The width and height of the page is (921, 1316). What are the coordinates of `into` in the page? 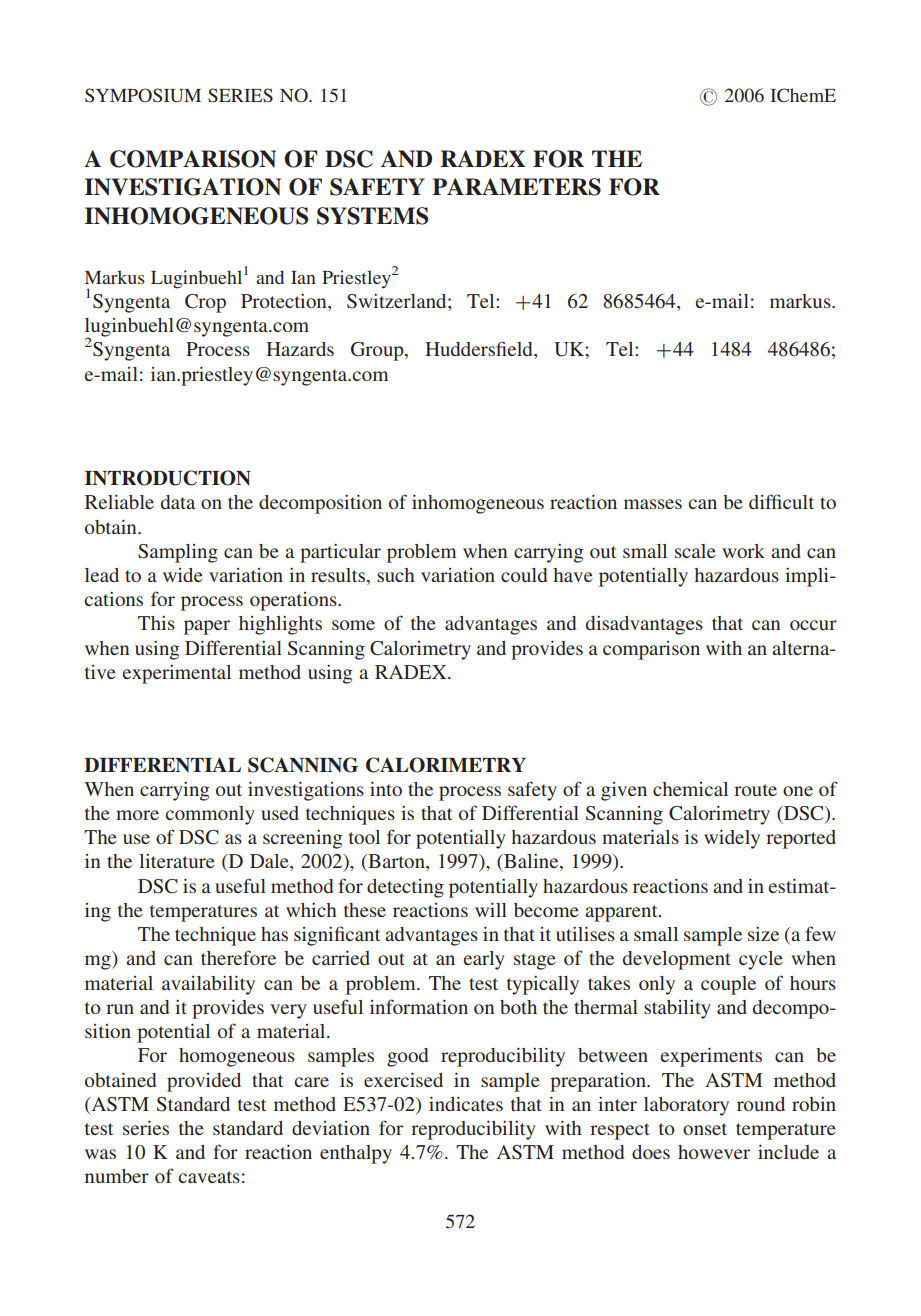 It's located at (386, 788).
